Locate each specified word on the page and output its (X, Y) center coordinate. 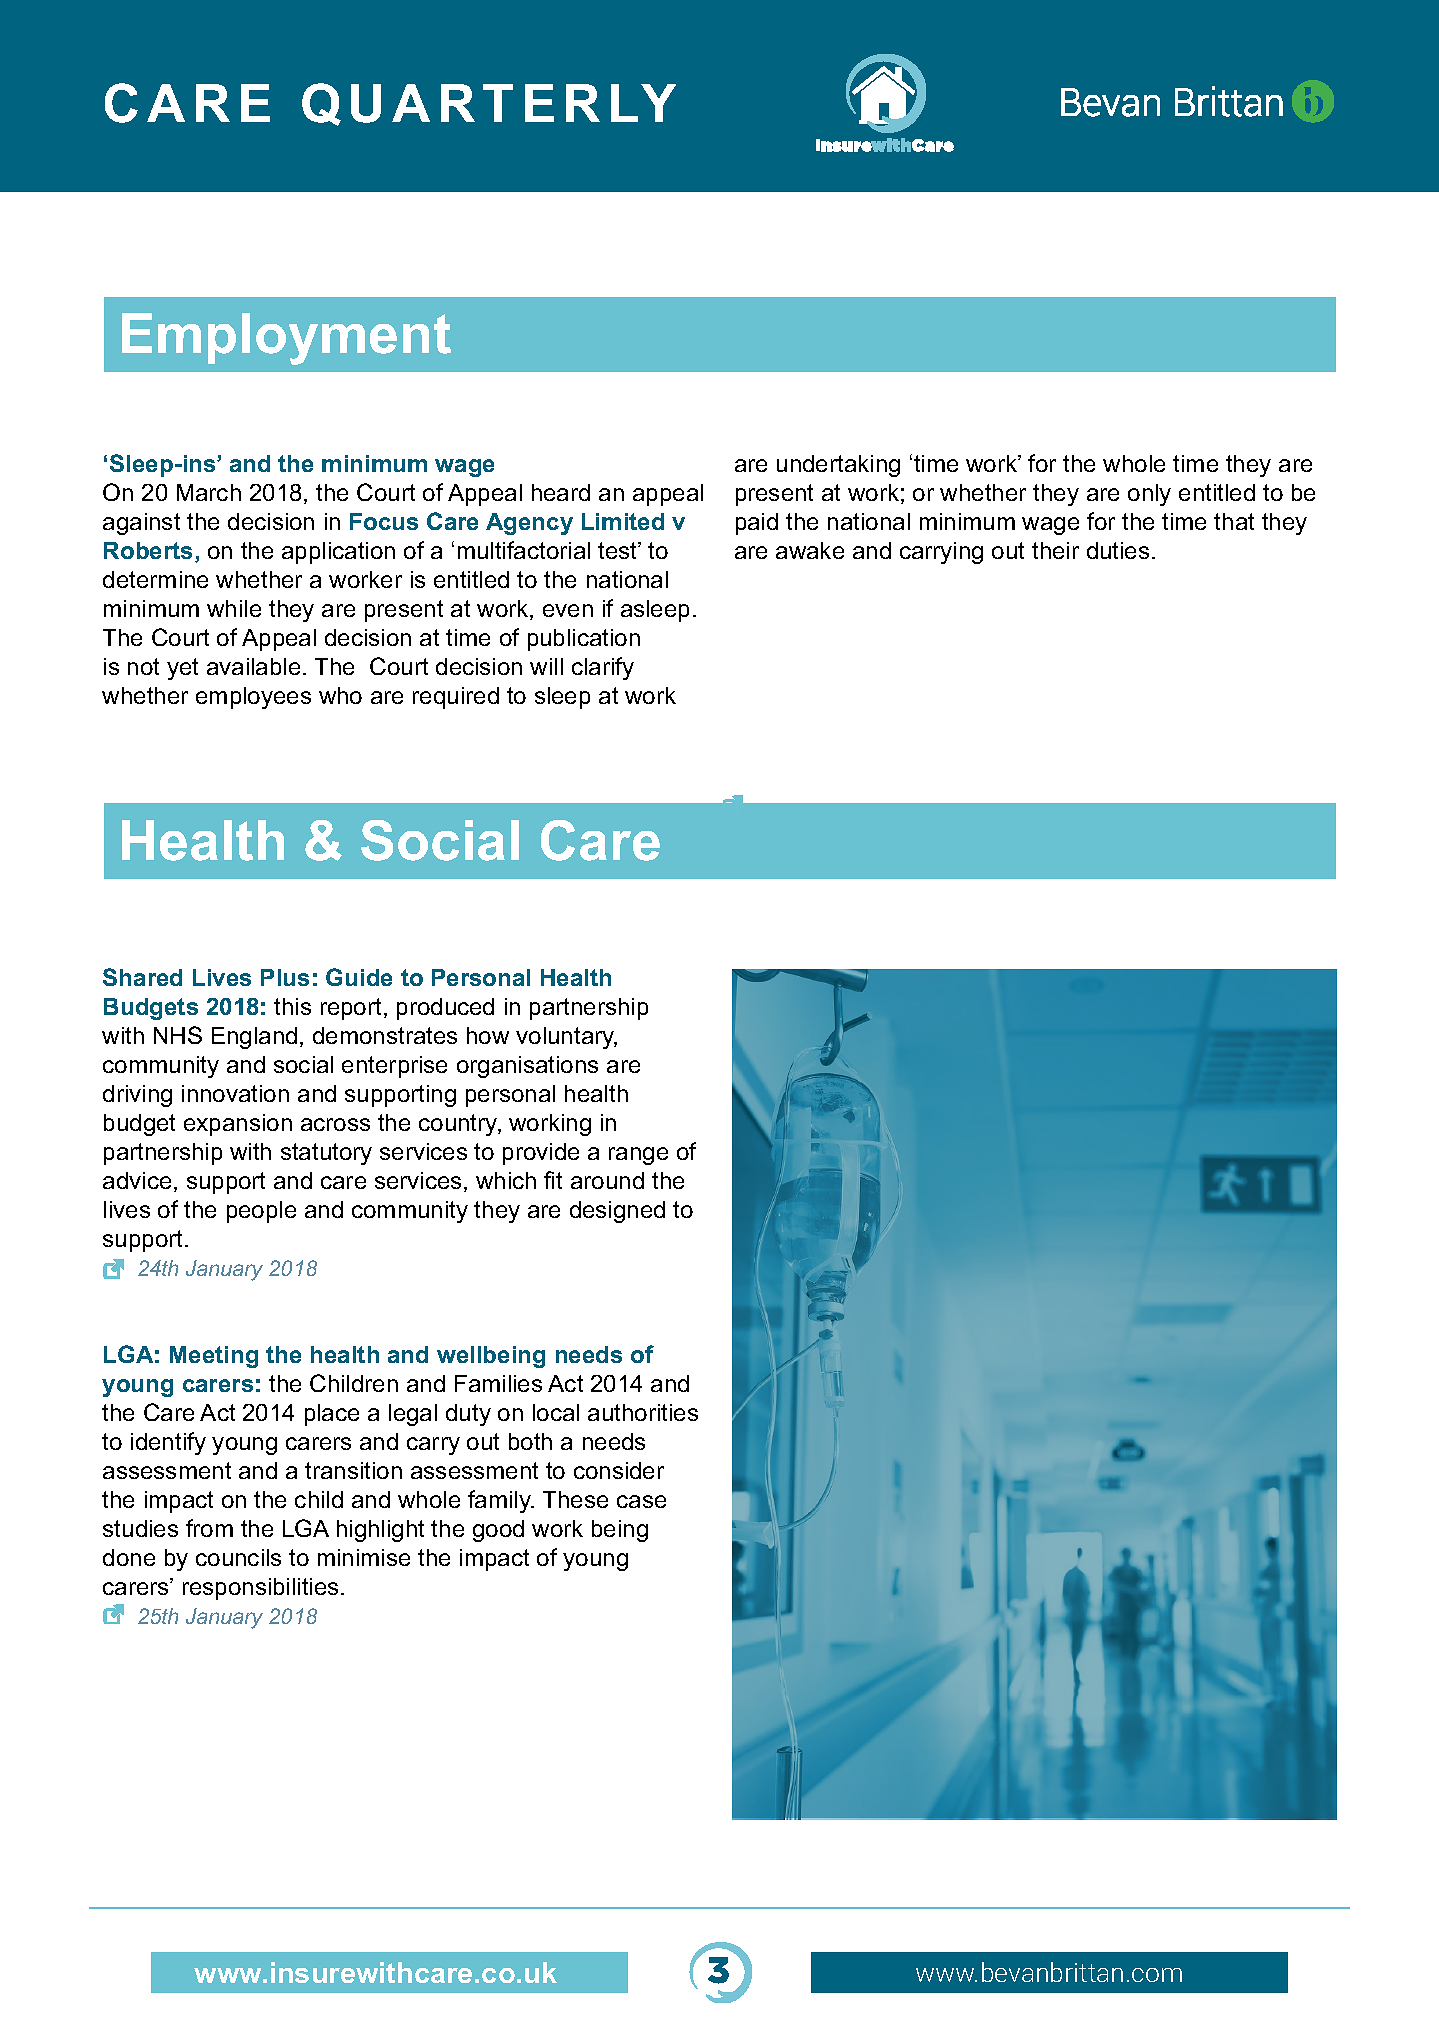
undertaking (838, 466)
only (1149, 495)
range (638, 1156)
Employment (286, 339)
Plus (285, 977)
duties (1118, 550)
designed (617, 1212)
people (261, 1212)
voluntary (566, 1038)
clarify (603, 668)
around (607, 1180)
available (253, 666)
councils (238, 1557)
